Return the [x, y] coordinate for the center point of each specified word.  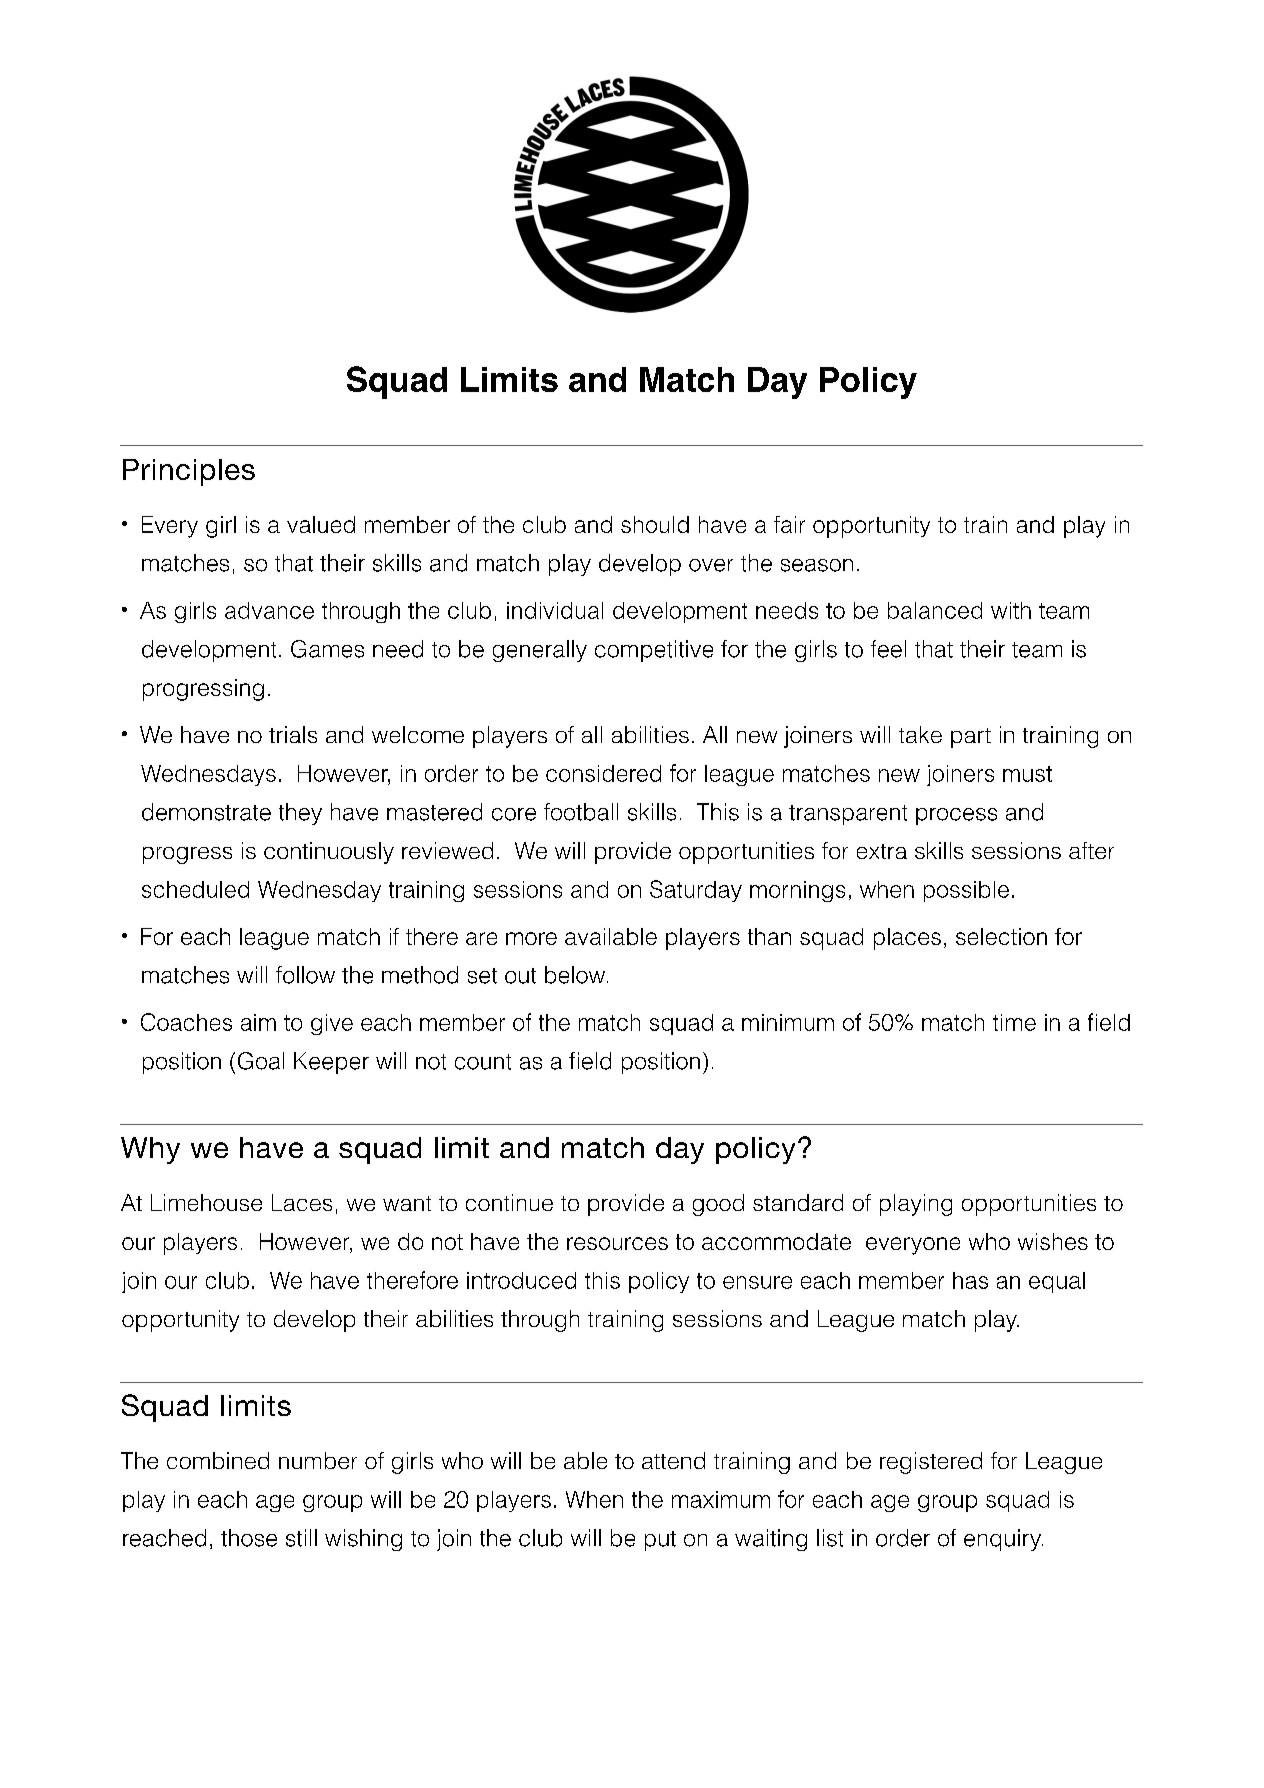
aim [258, 1022]
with [1011, 610]
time [1014, 1022]
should [655, 524]
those [249, 1538]
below [576, 975]
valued [321, 524]
